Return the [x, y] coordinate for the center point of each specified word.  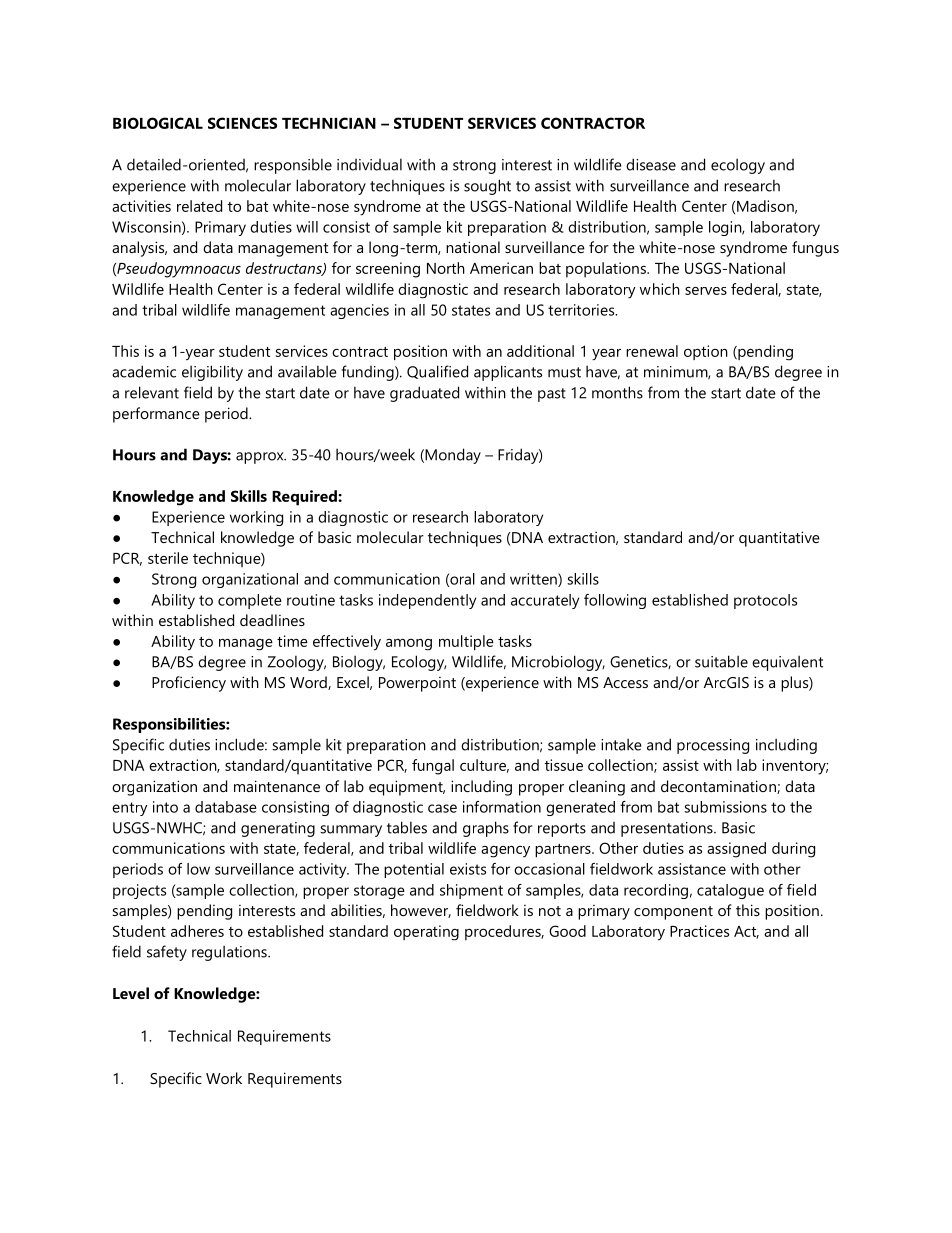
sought [487, 187]
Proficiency [189, 684]
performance [156, 415]
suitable [721, 661]
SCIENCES [242, 123]
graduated [424, 394]
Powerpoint [417, 684]
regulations [230, 953]
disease [651, 164]
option [706, 352]
